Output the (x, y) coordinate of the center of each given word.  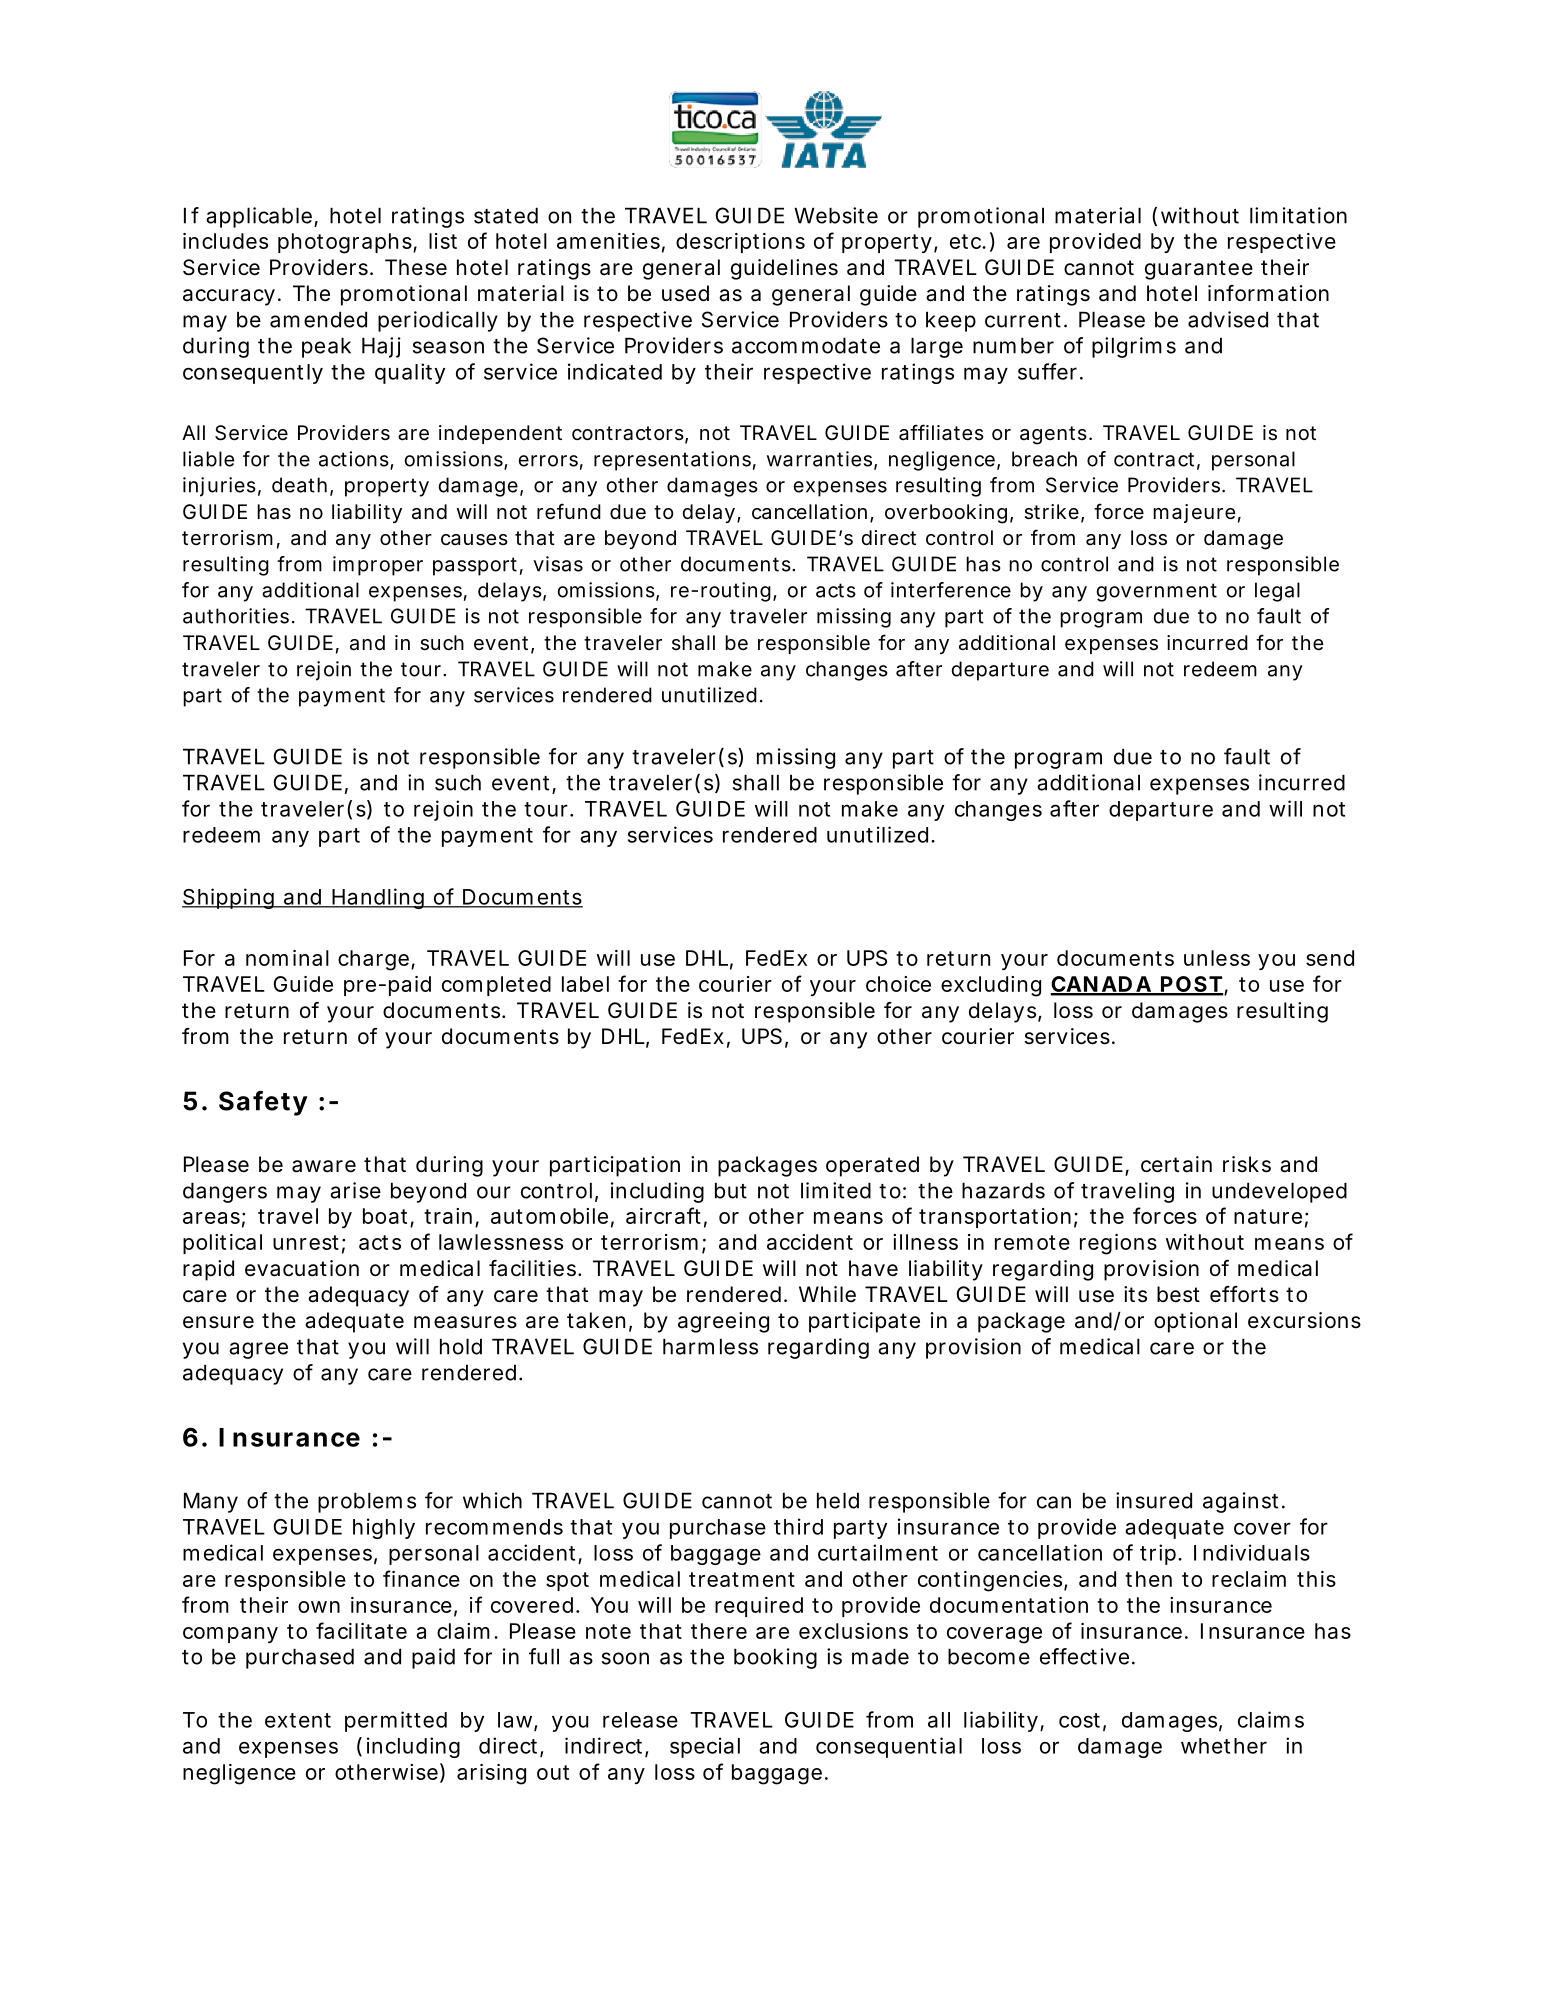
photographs (347, 243)
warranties (822, 460)
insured (1154, 1500)
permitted (396, 1721)
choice (898, 984)
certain (1176, 1164)
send (1330, 958)
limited (836, 1190)
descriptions (740, 243)
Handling (381, 898)
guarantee (1199, 270)
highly (384, 1528)
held (838, 1500)
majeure (1197, 513)
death (302, 486)
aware (324, 1166)
